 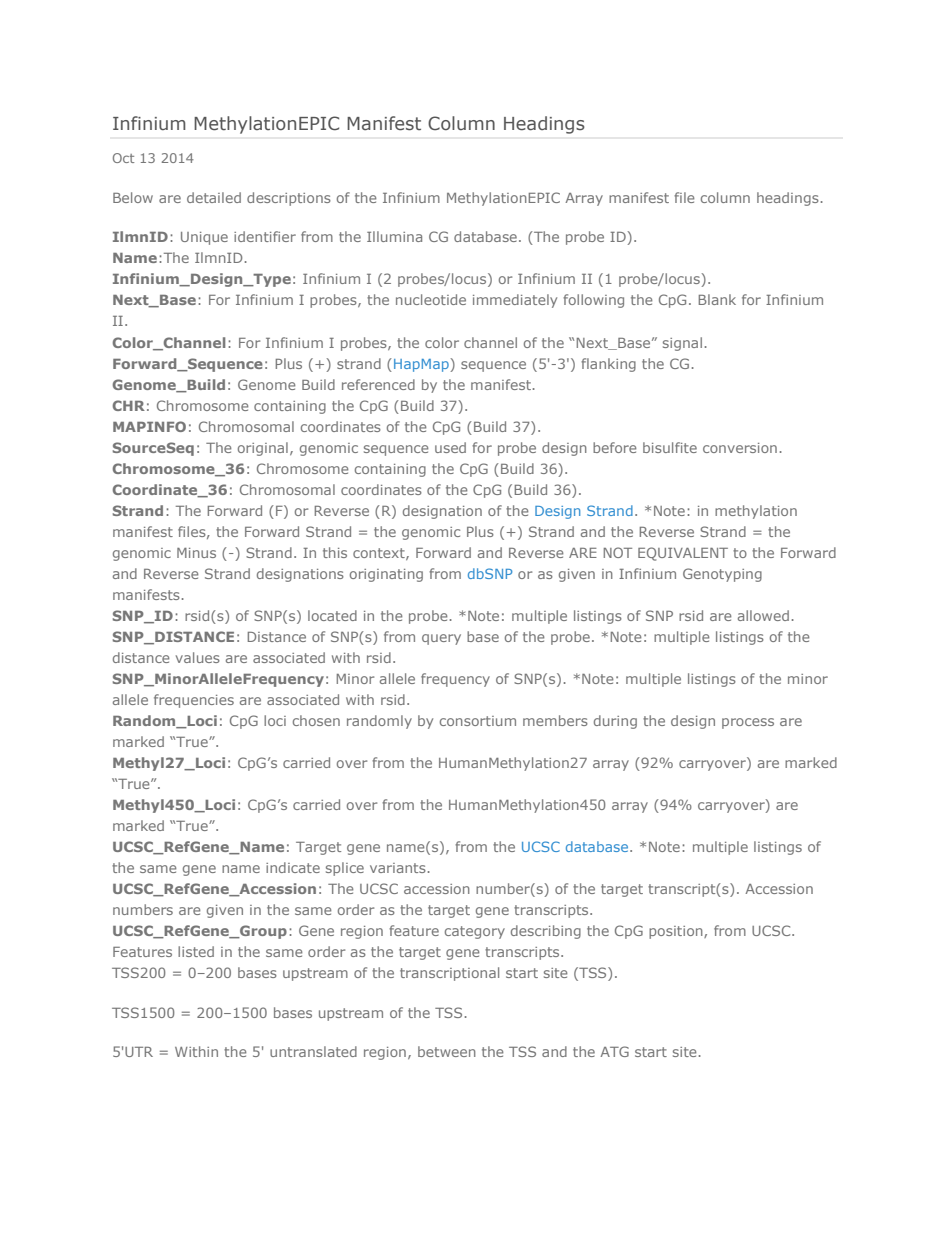 What do you see at coordinates (748, 723) in the screenshot?
I see `process` at bounding box center [748, 723].
